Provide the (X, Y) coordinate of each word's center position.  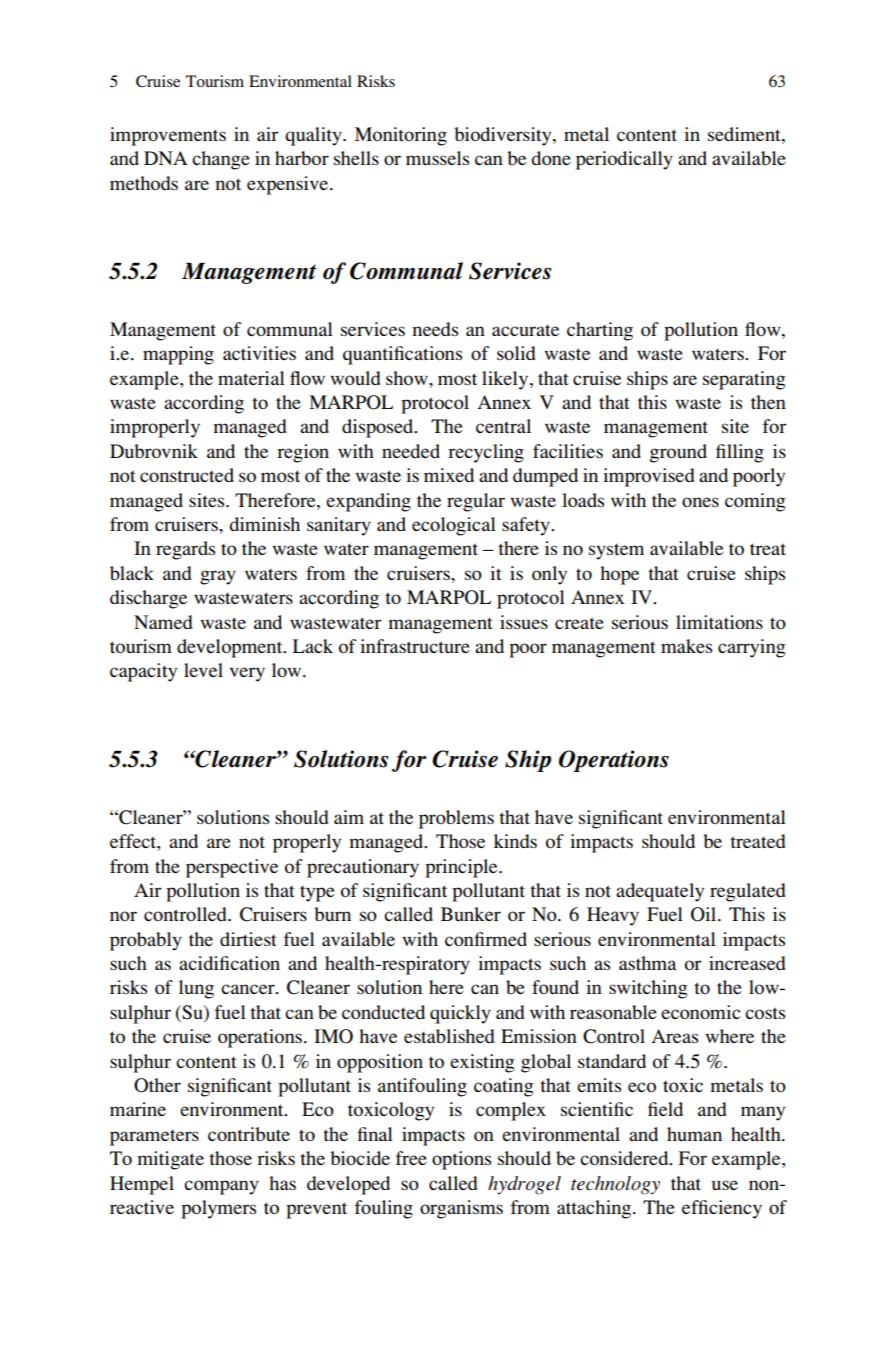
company (221, 1187)
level (203, 670)
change (221, 160)
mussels (437, 158)
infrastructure (415, 646)
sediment (745, 134)
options (461, 1160)
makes (686, 646)
